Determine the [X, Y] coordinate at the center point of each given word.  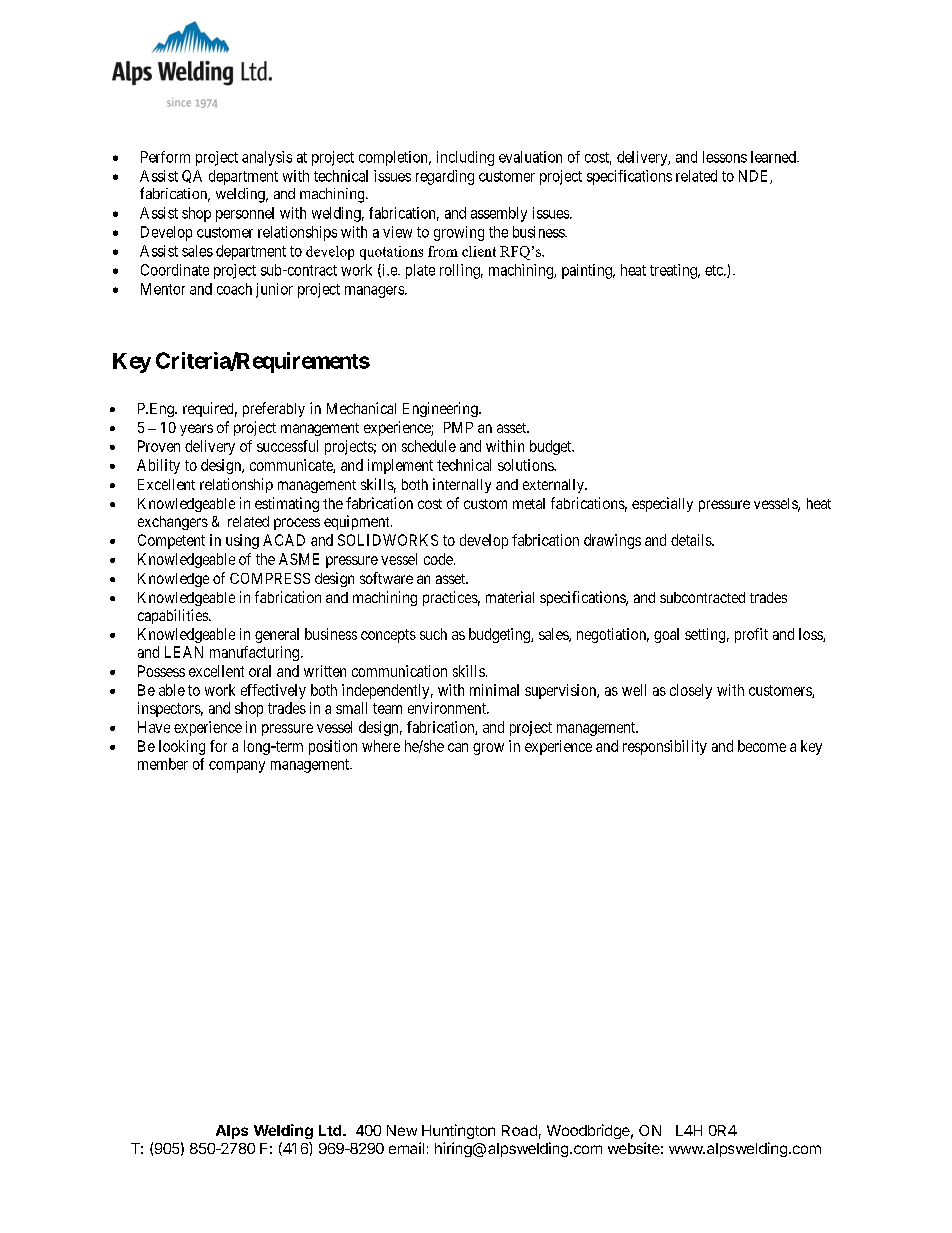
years [196, 430]
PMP [458, 427]
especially [662, 504]
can [458, 747]
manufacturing [254, 653]
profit [751, 635]
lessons [725, 157]
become [762, 746]
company [237, 767]
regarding [445, 177]
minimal [494, 690]
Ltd [331, 1130]
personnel [245, 214]
